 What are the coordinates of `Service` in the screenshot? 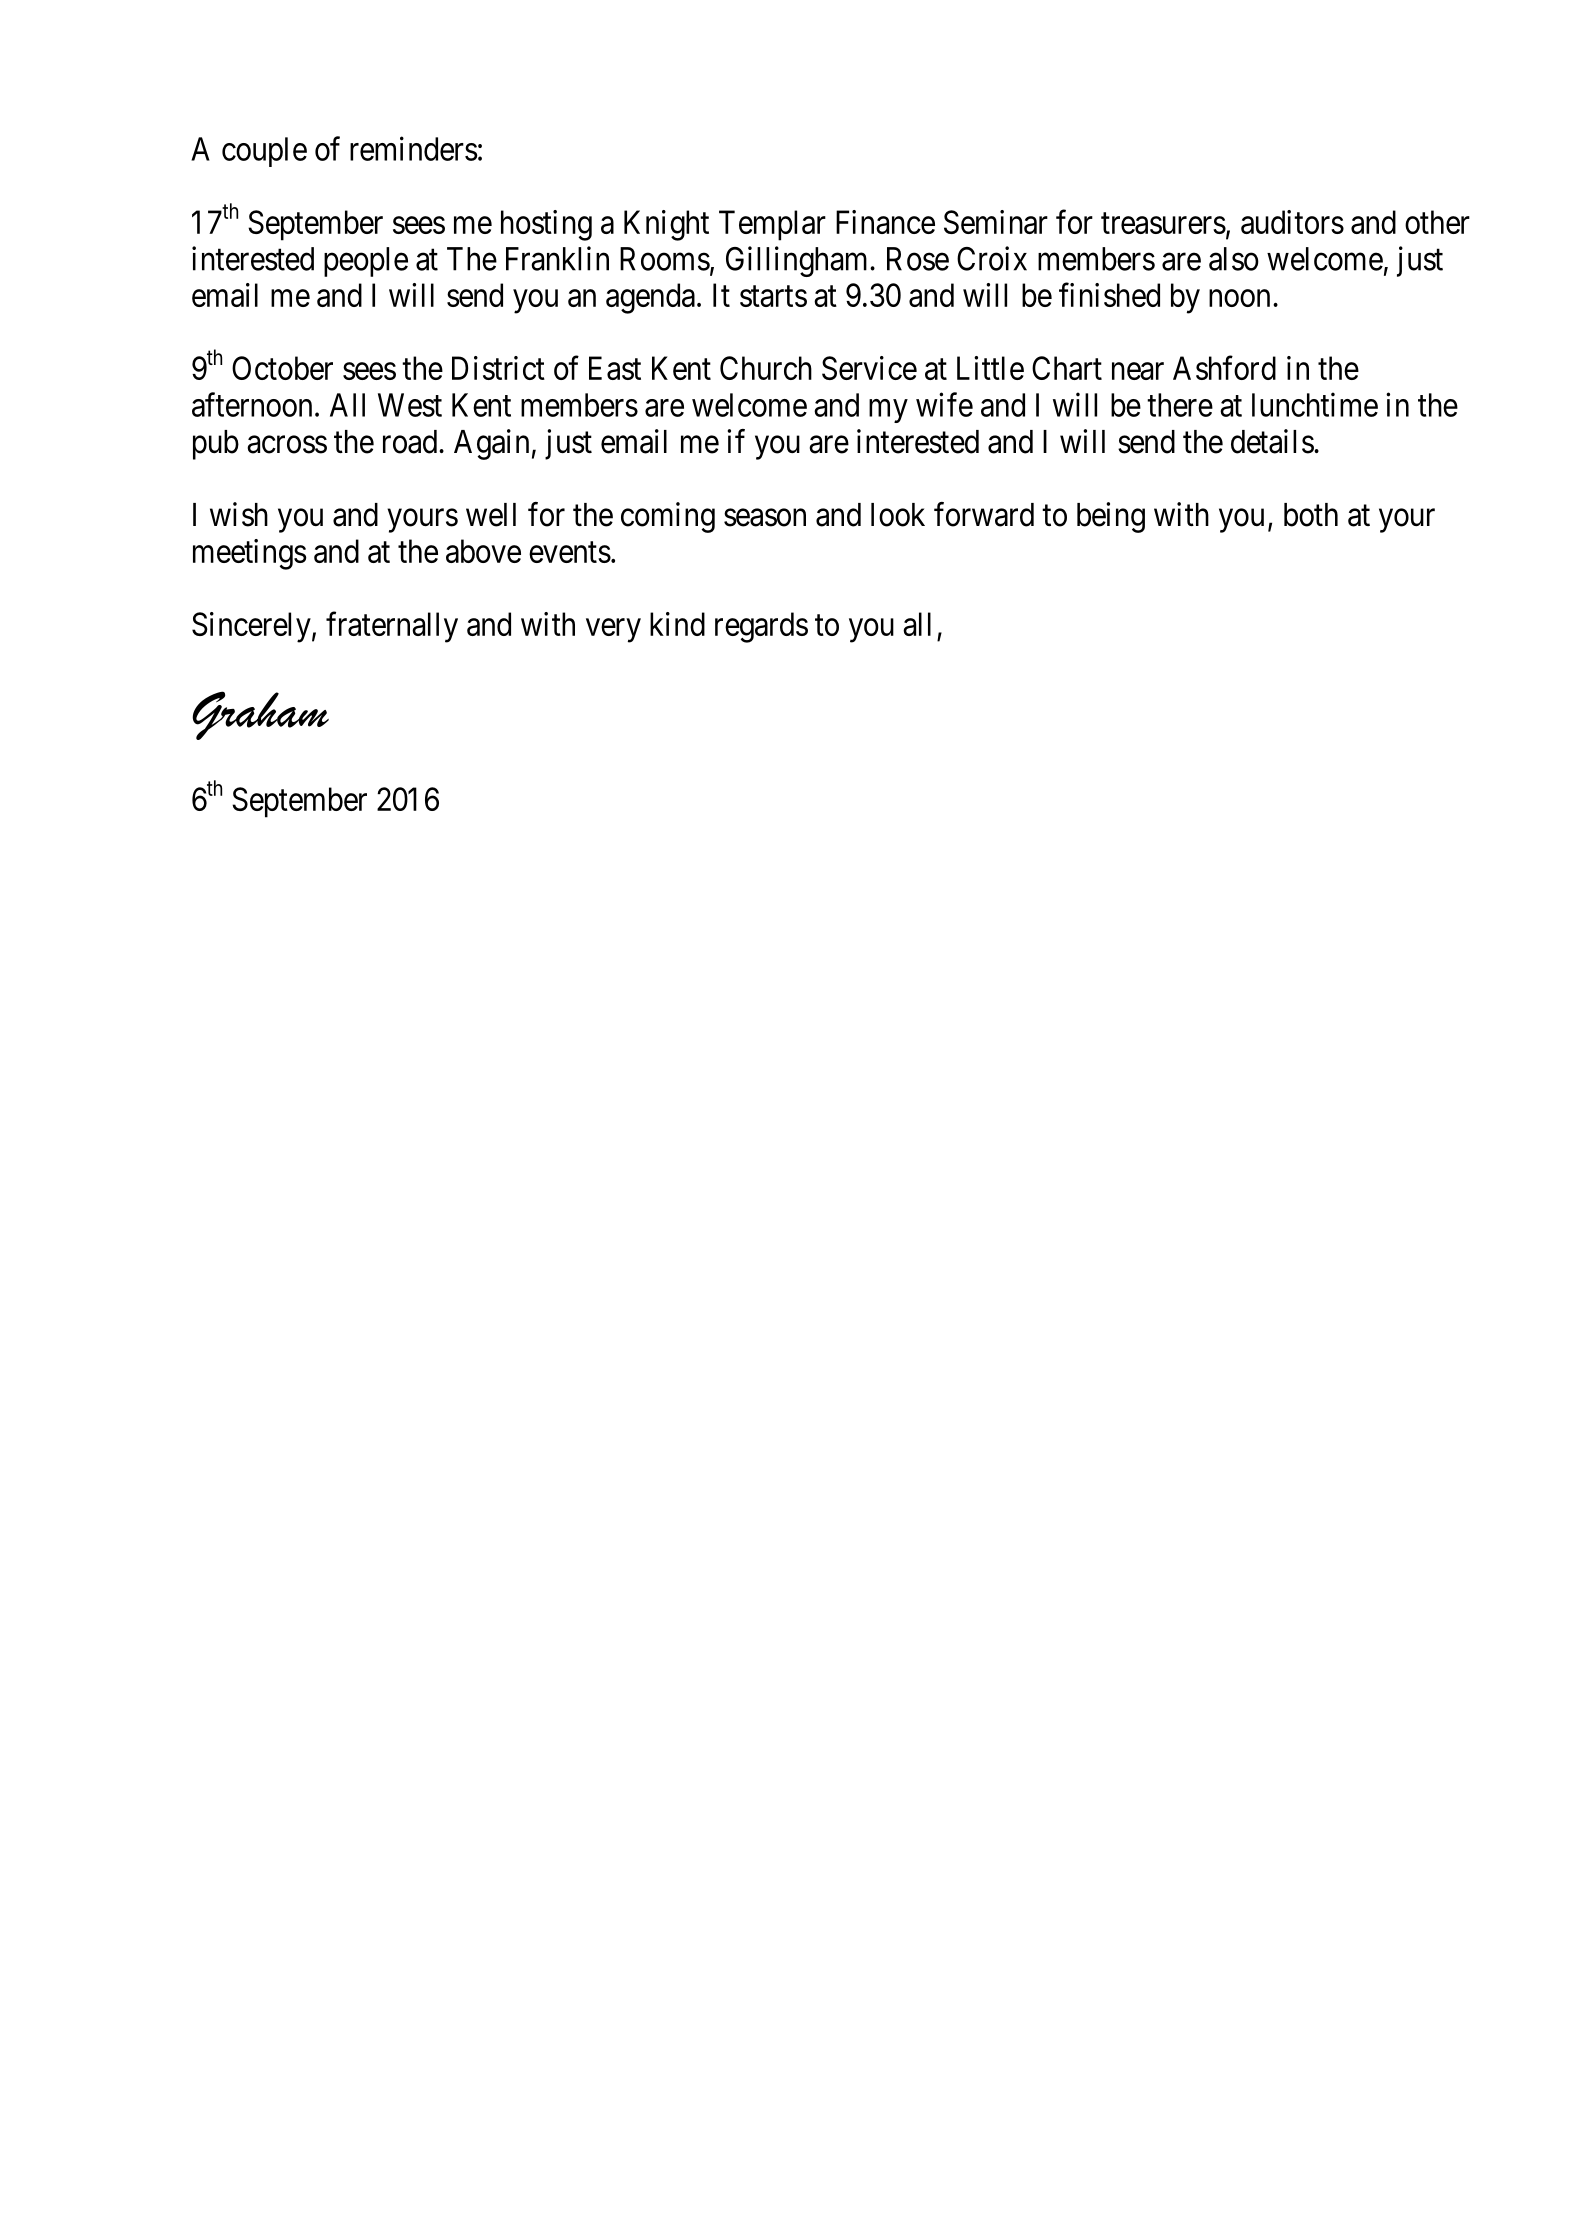 It's located at (869, 368).
